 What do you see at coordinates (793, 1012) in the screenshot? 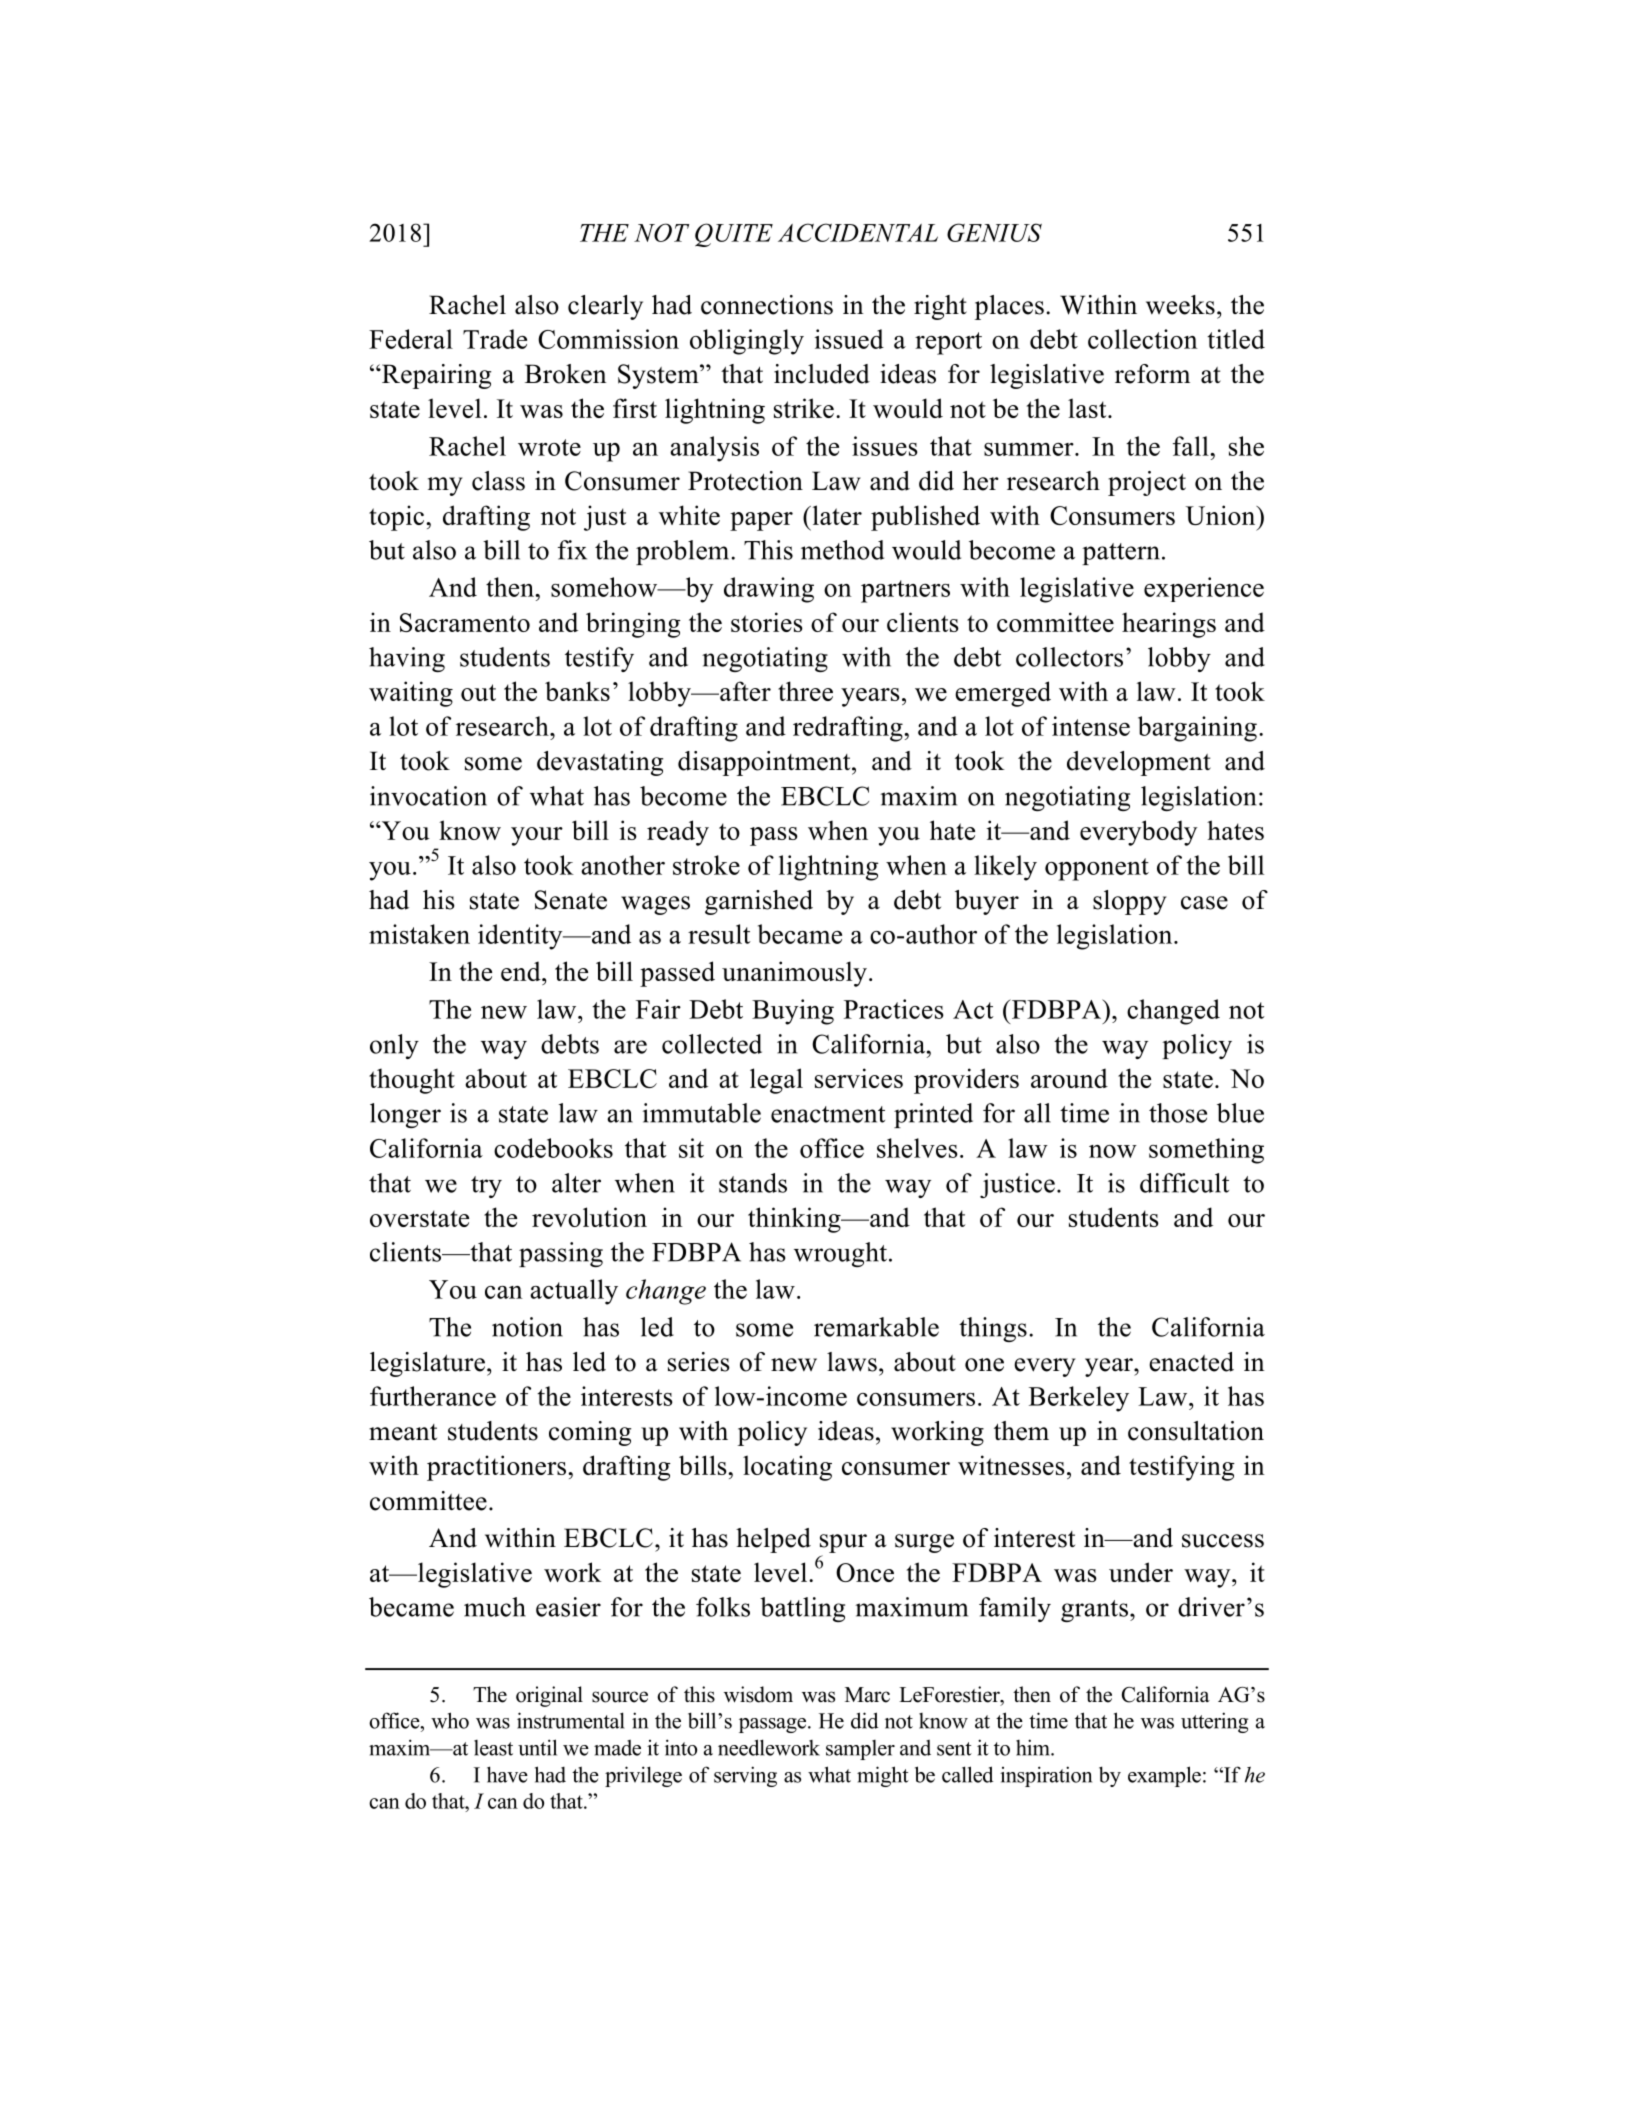
I see `Buying` at bounding box center [793, 1012].
